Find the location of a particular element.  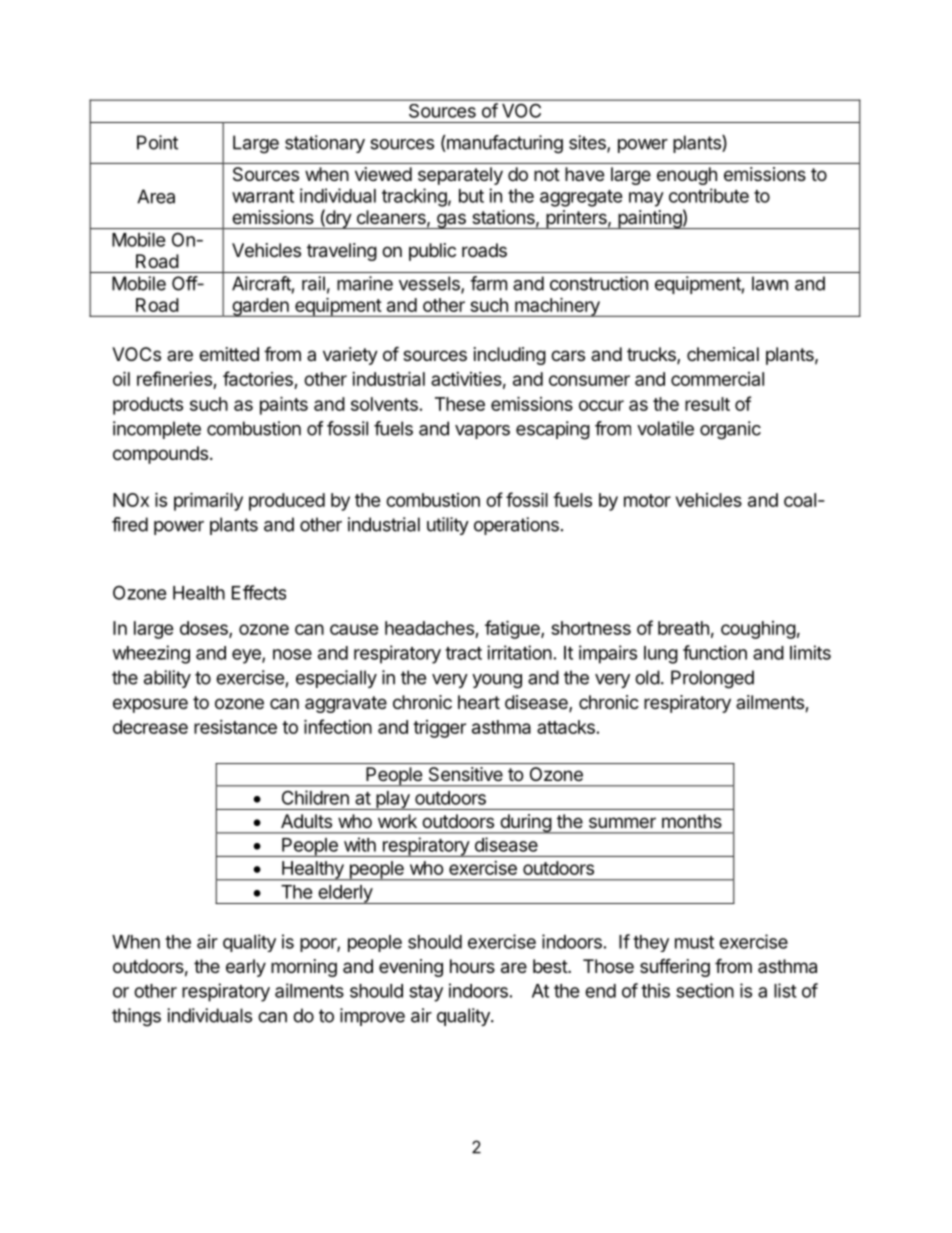

early is located at coordinates (246, 968).
